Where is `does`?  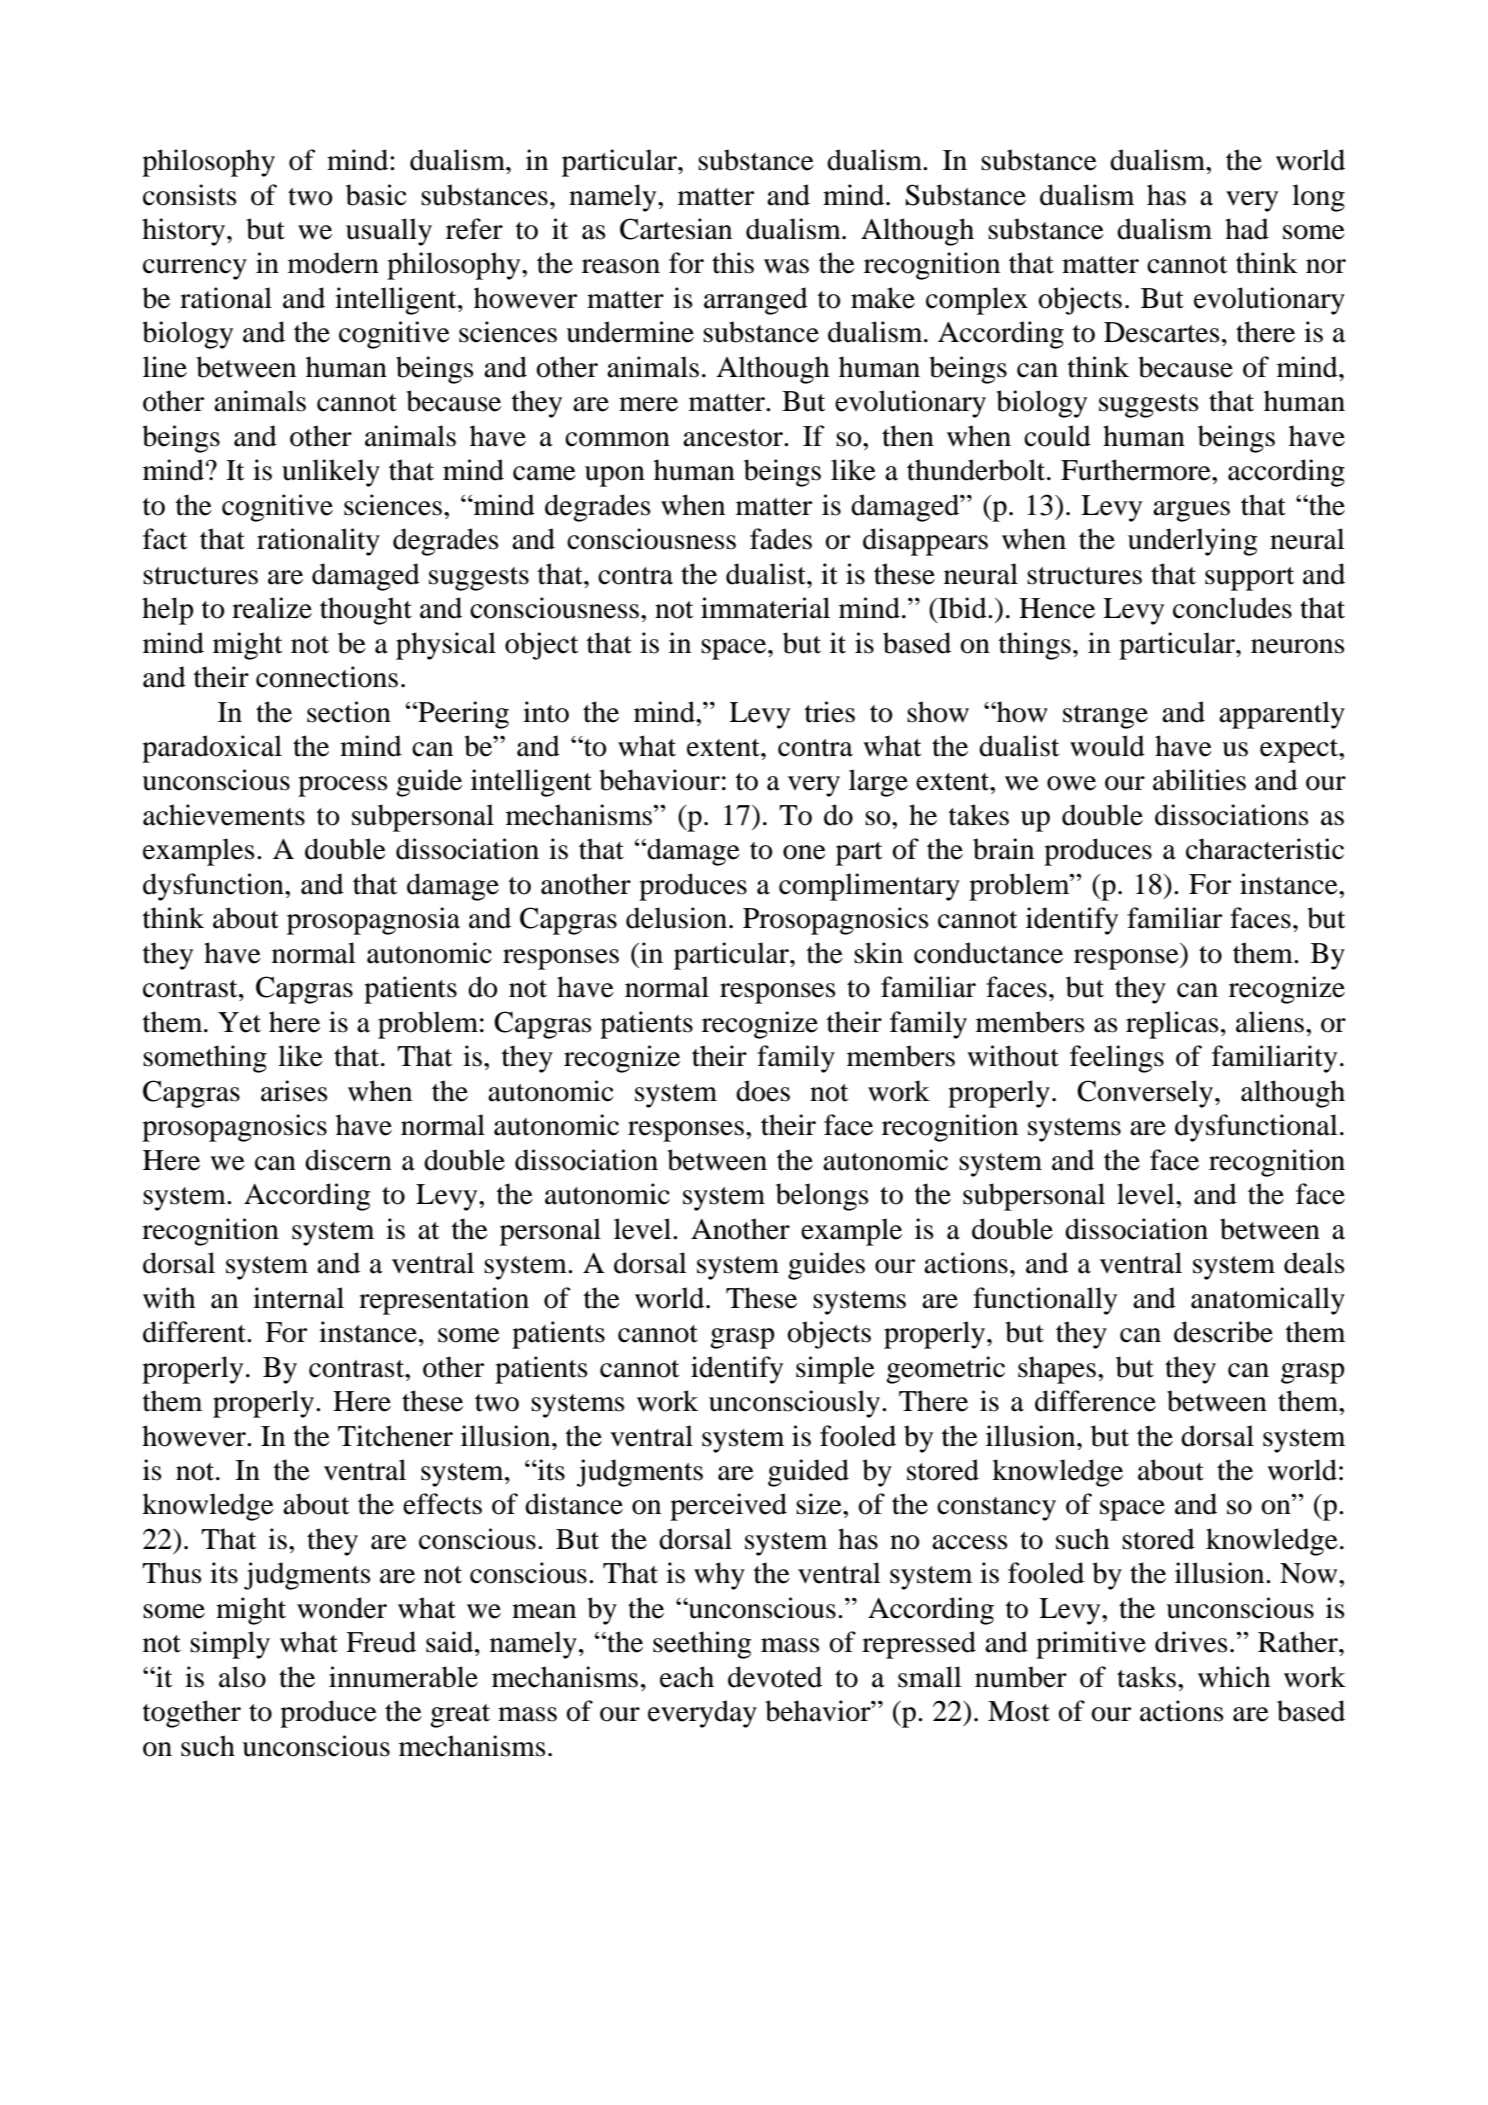
does is located at coordinates (763, 1091).
